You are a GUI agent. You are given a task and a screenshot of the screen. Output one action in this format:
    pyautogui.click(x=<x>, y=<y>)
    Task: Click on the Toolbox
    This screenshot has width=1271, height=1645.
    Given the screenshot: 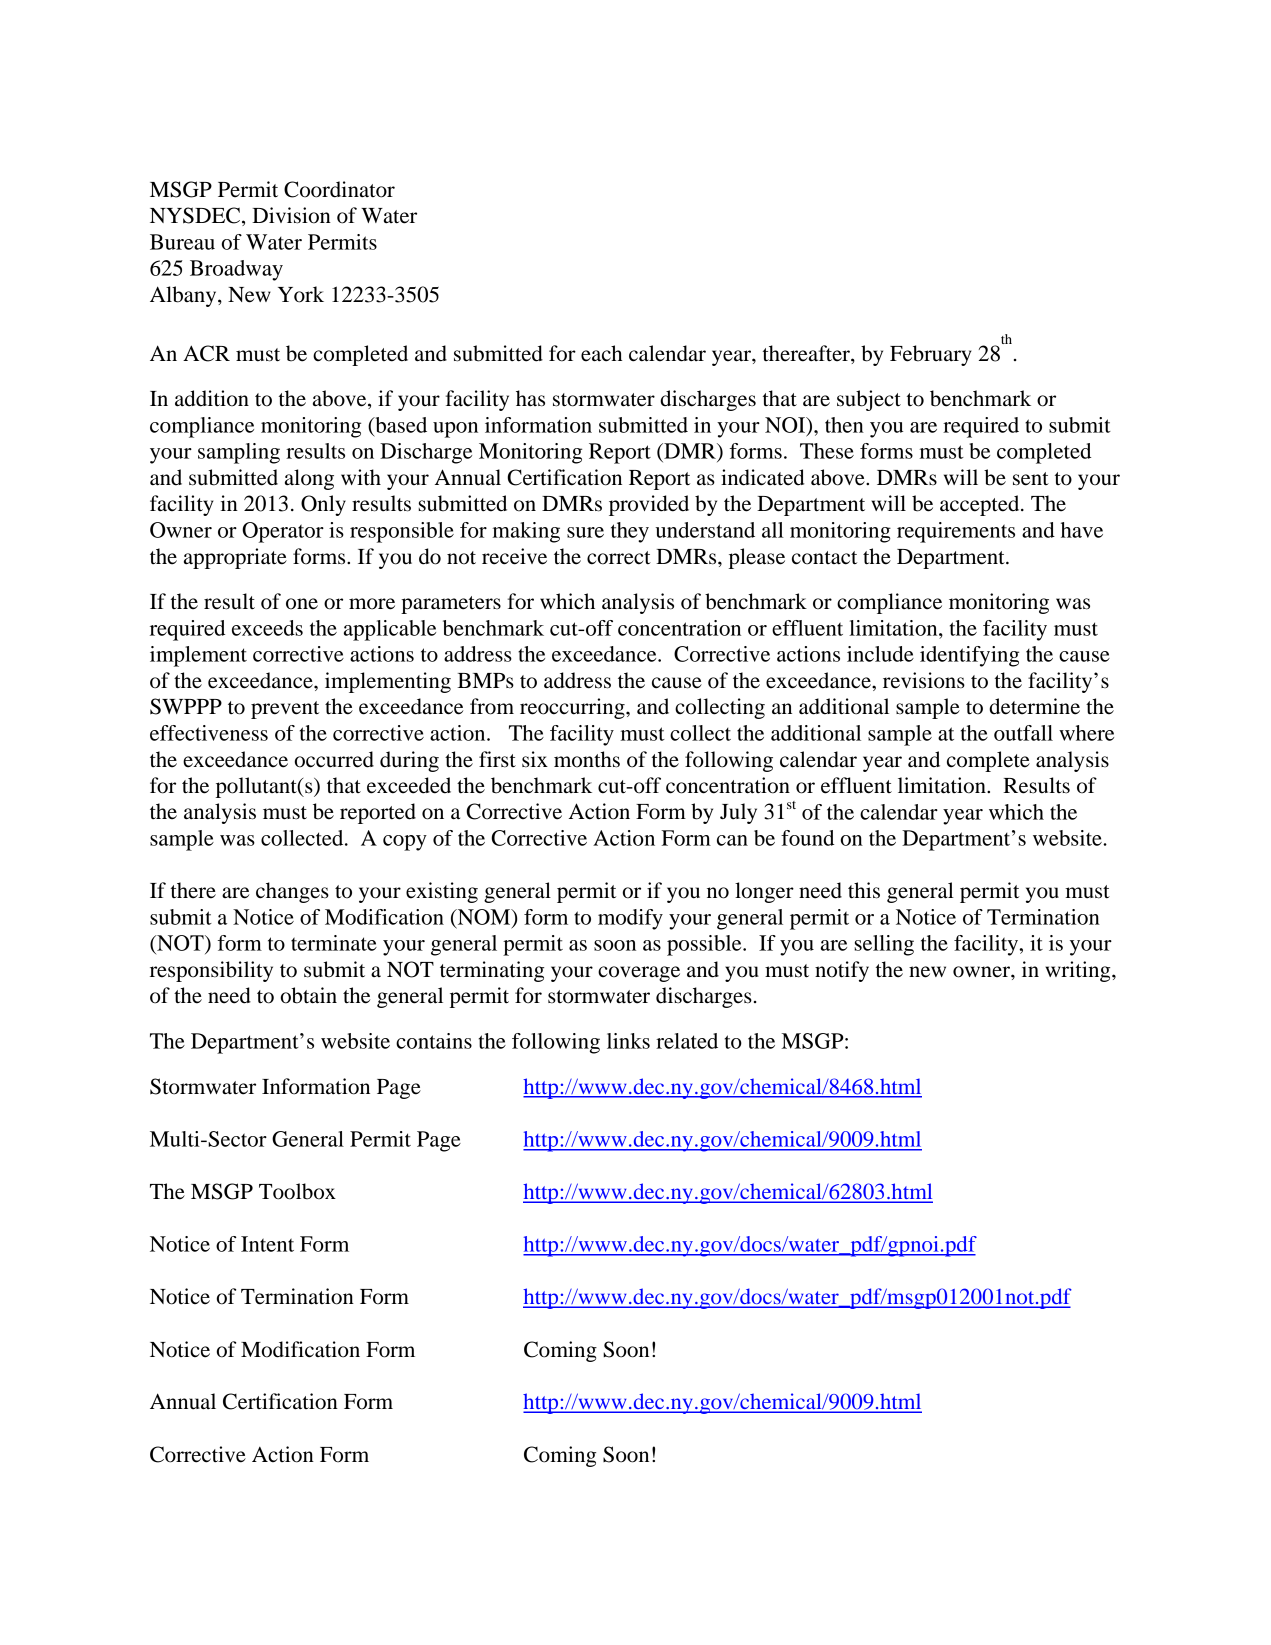 What is the action you would take?
    pyautogui.click(x=297, y=1191)
